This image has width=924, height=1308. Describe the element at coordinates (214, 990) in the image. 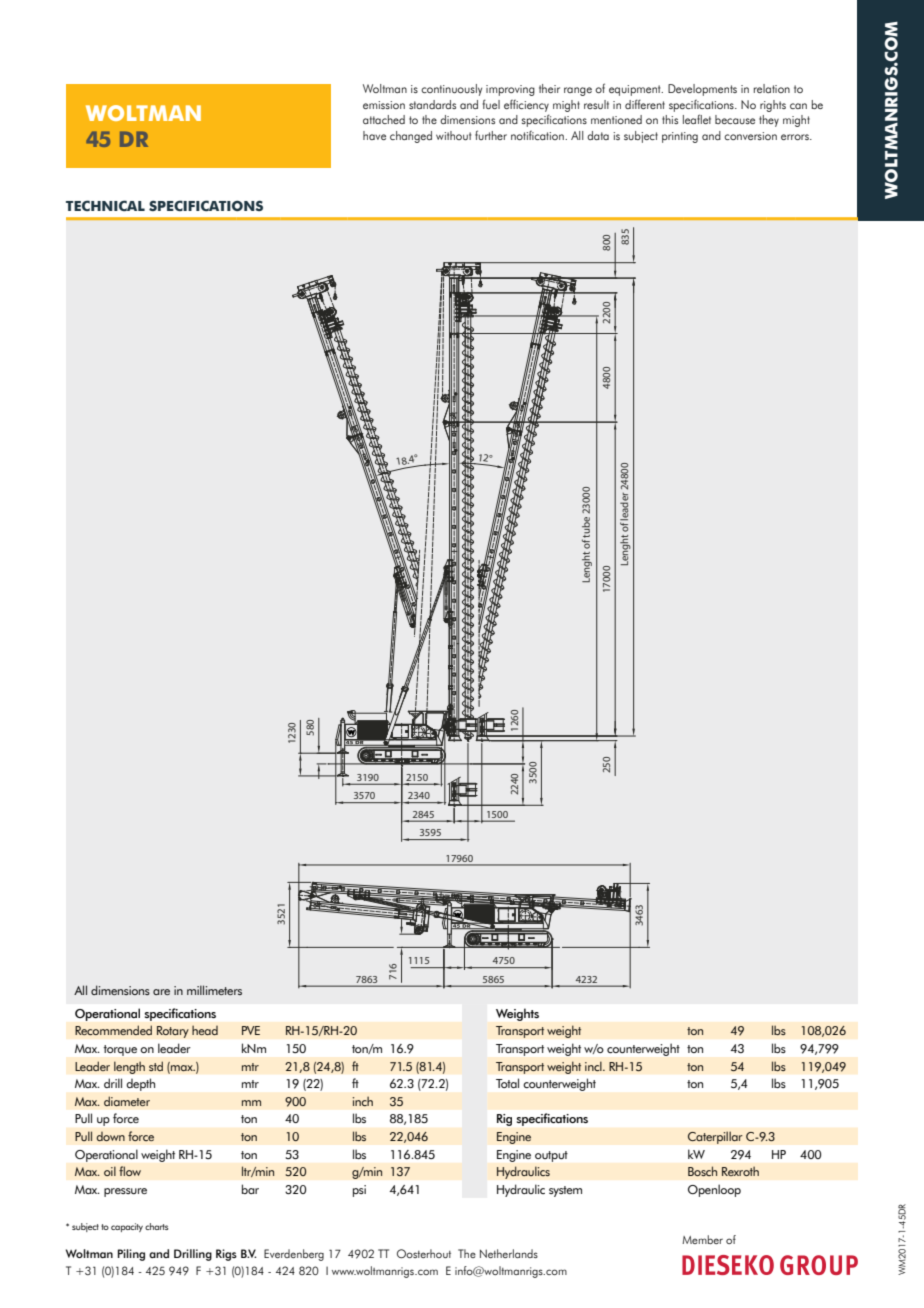

I see `millimeters` at that location.
